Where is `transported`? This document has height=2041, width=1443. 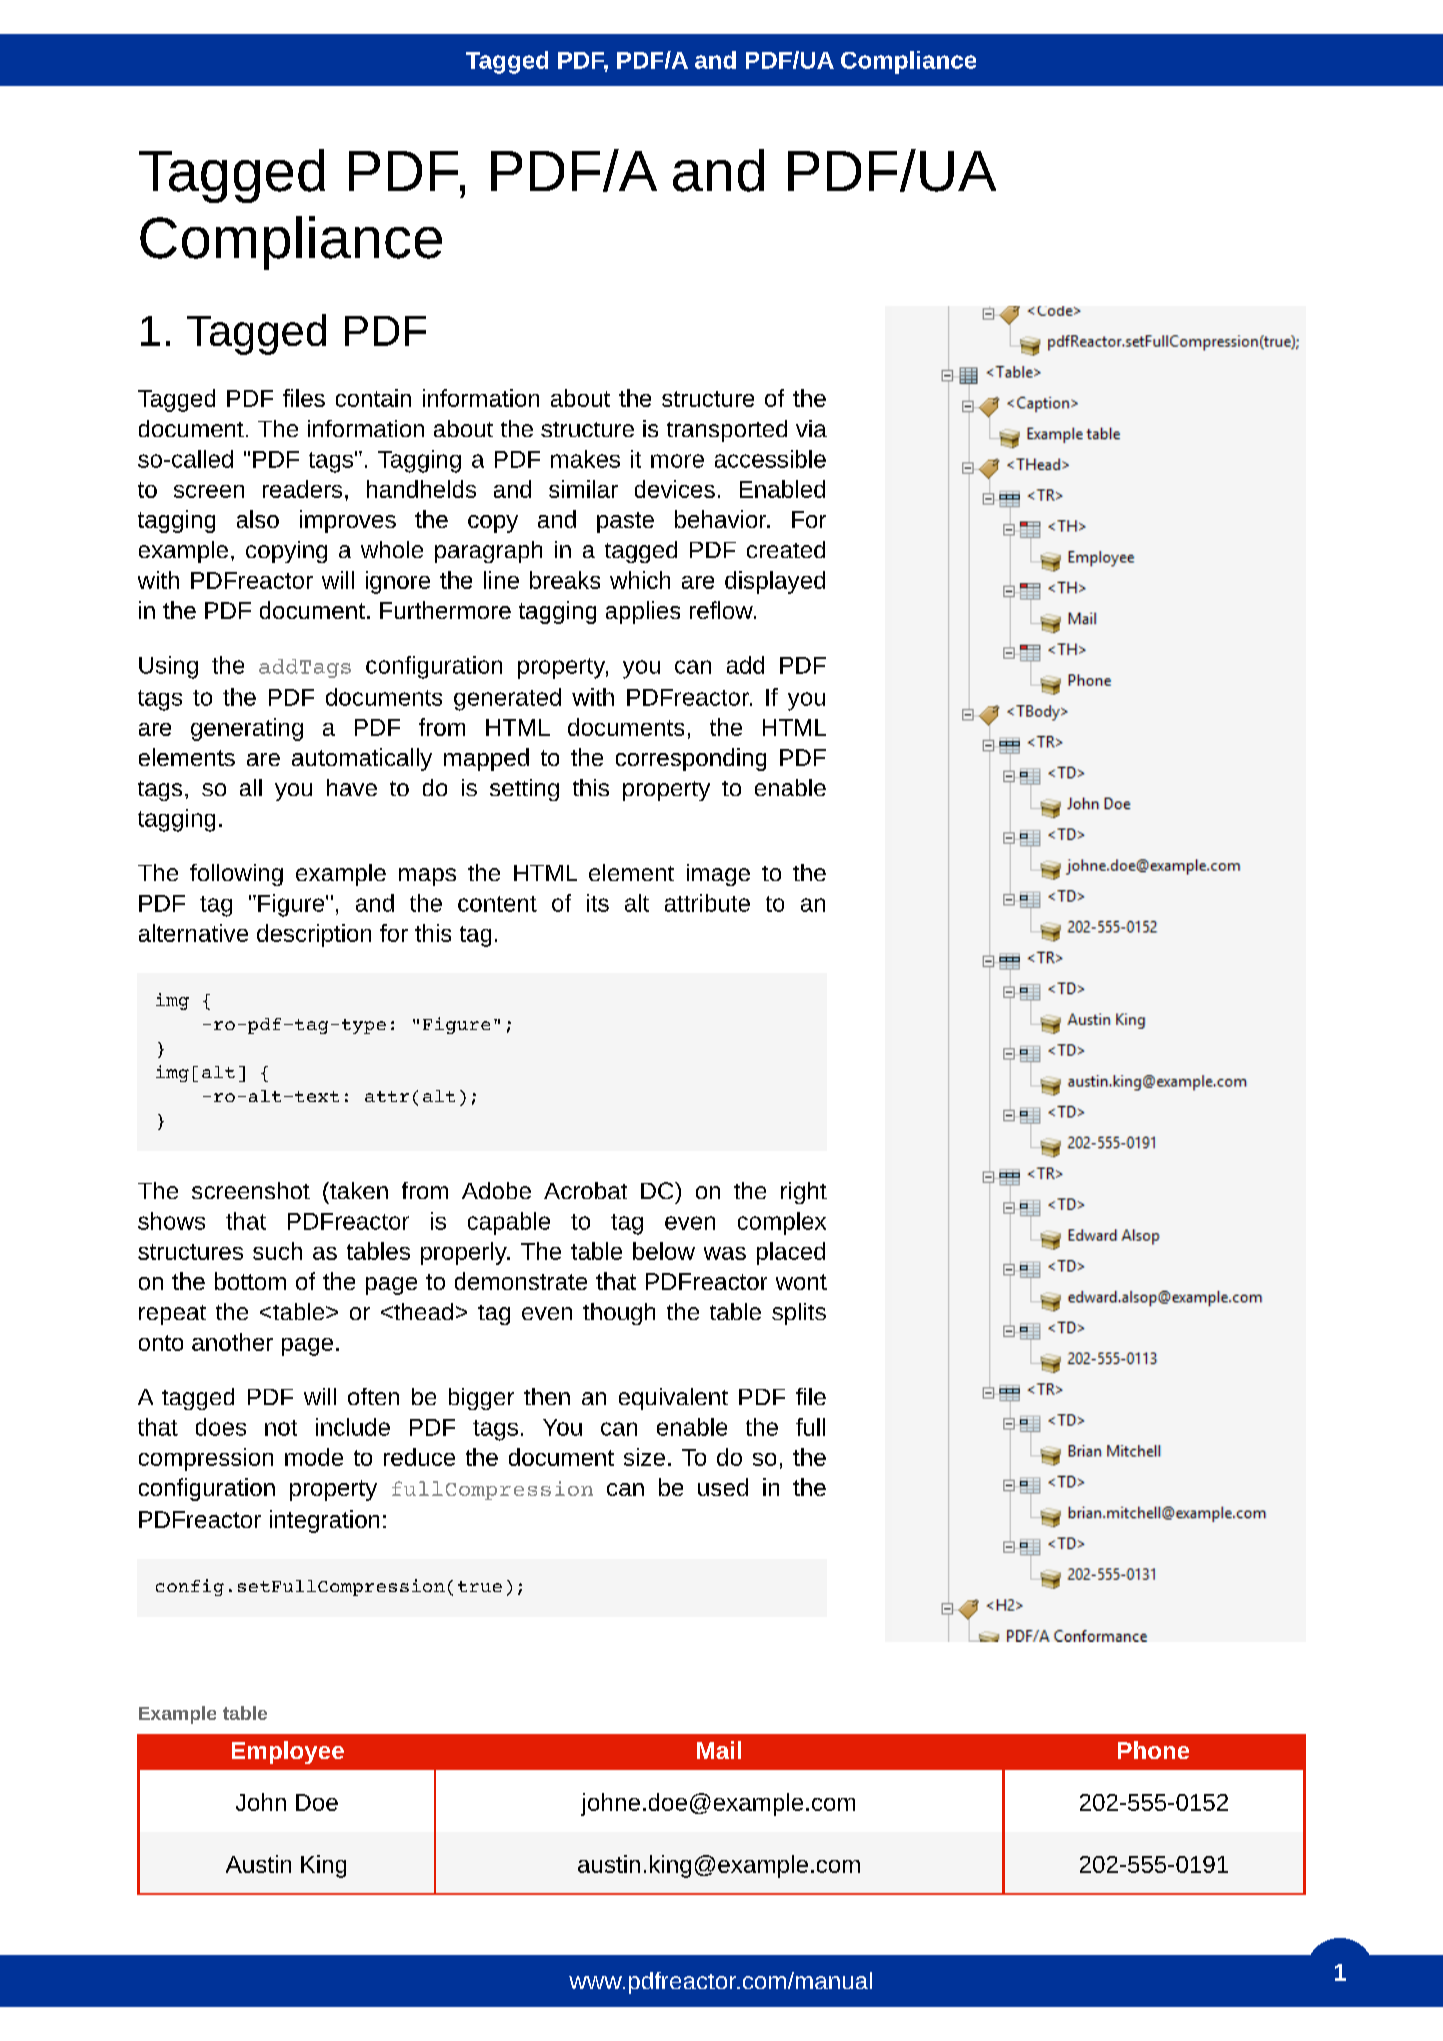
transported is located at coordinates (727, 431).
